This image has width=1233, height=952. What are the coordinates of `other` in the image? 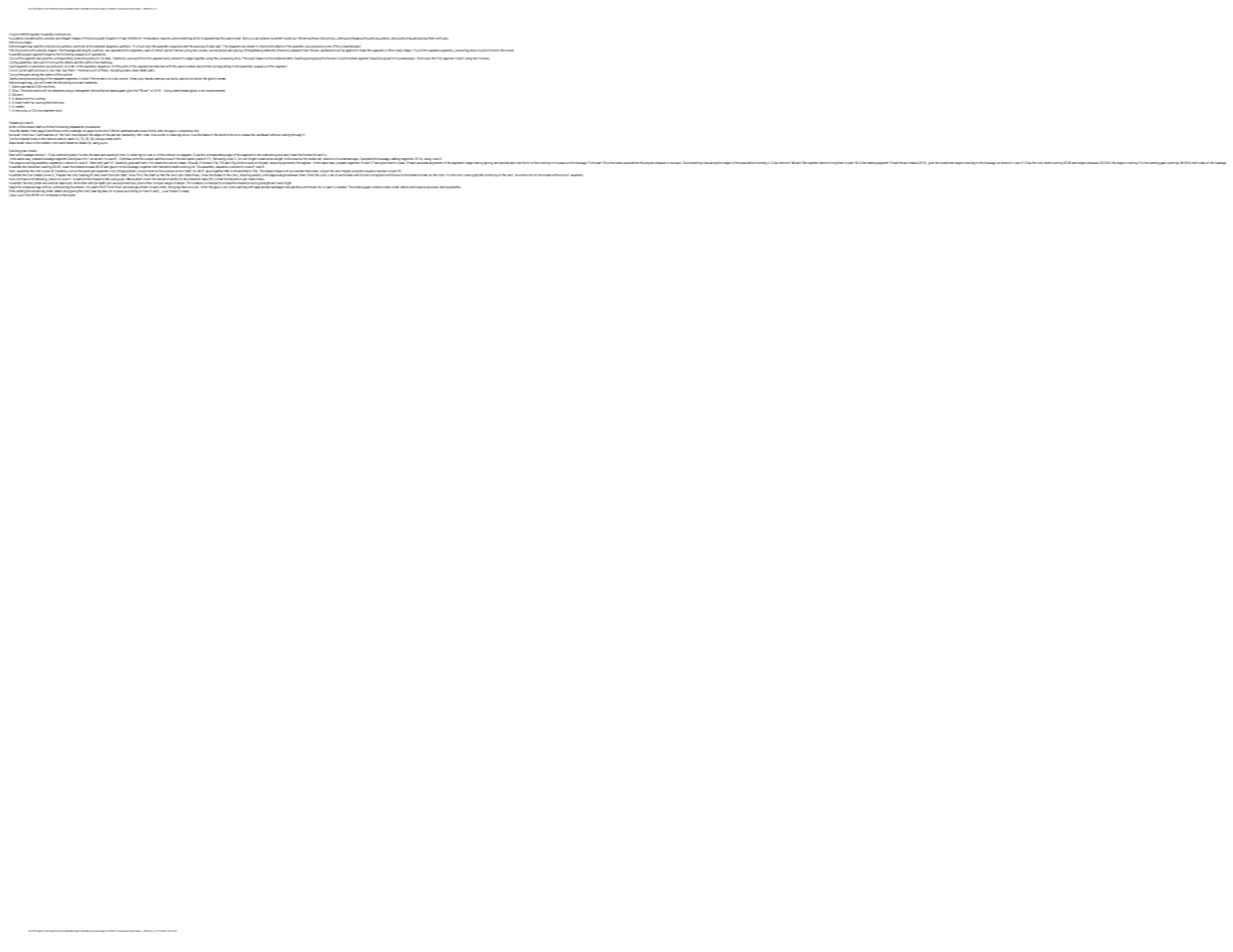 It's located at (164, 187).
